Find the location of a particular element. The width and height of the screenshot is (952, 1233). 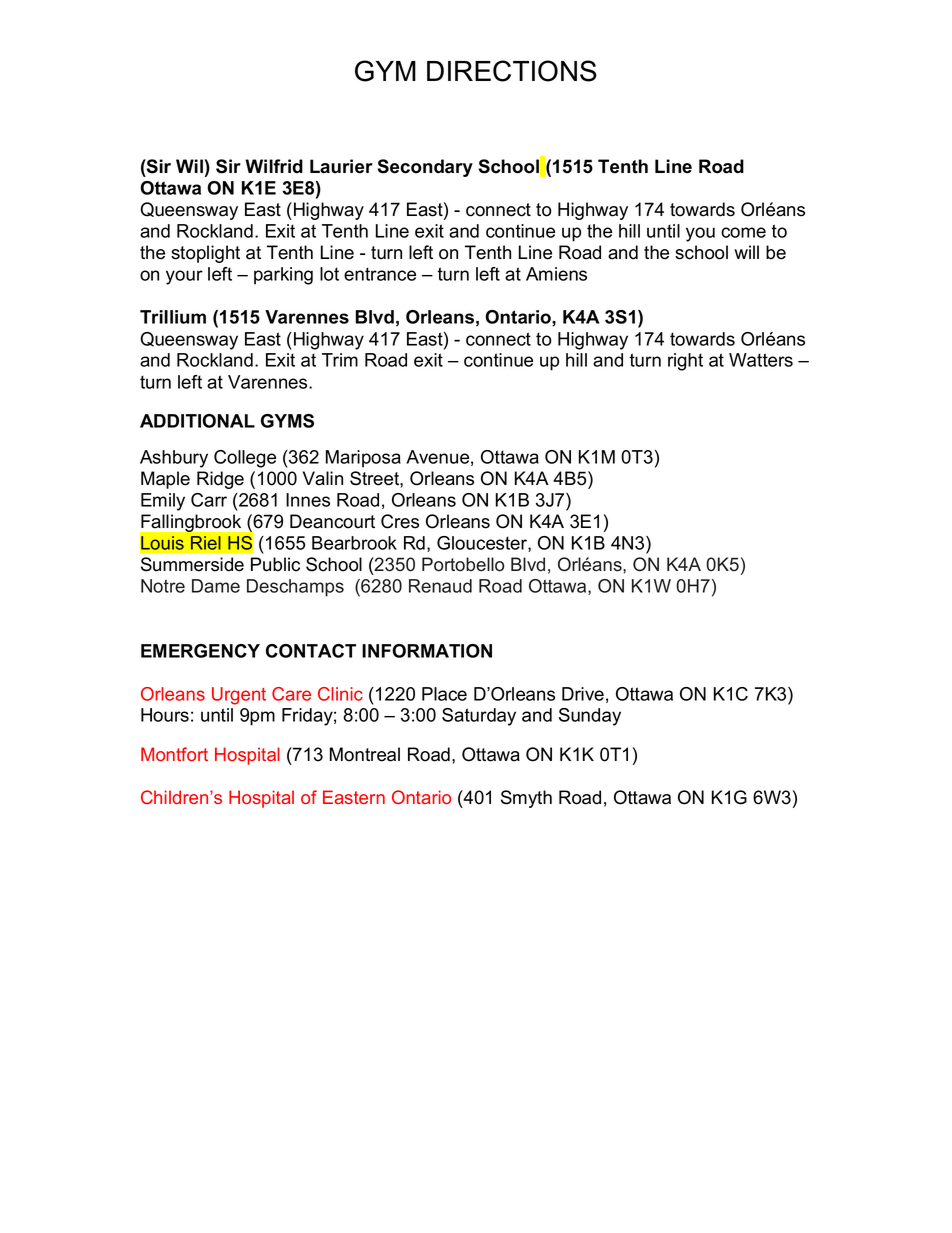

Portobello is located at coordinates (463, 564).
